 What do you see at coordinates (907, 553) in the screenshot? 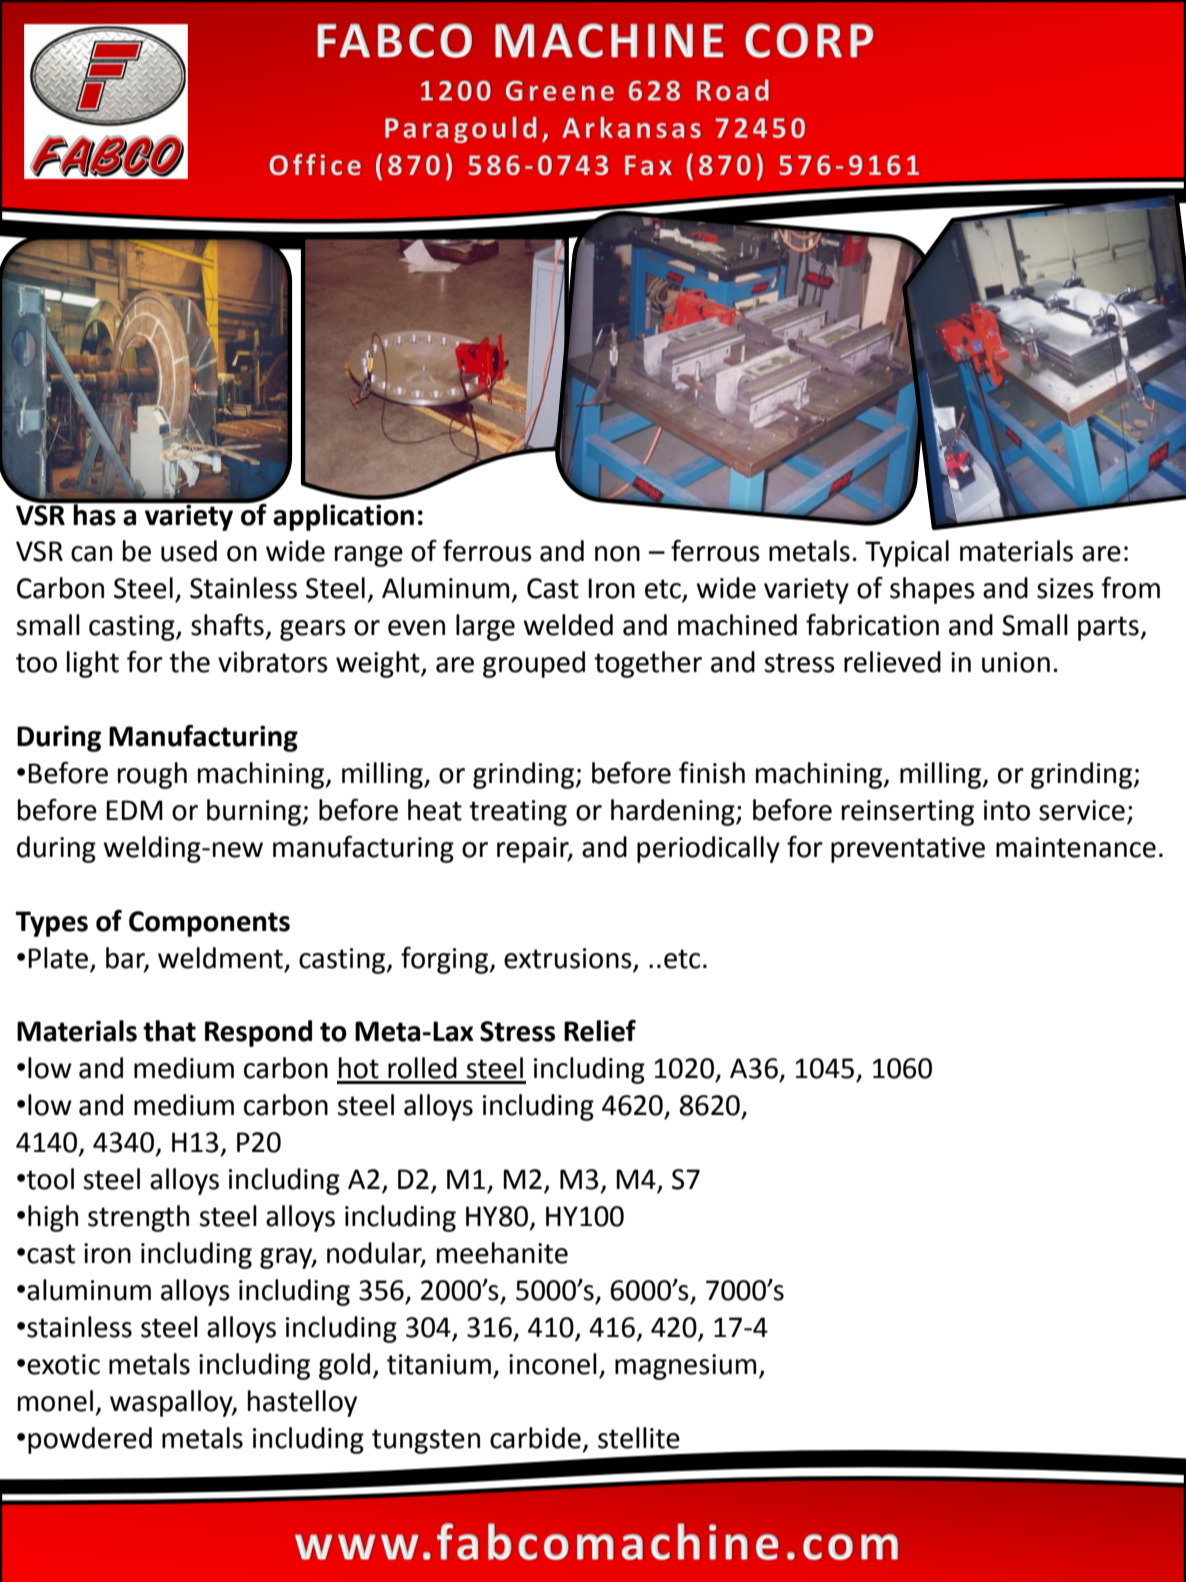
I see `Typical` at bounding box center [907, 553].
